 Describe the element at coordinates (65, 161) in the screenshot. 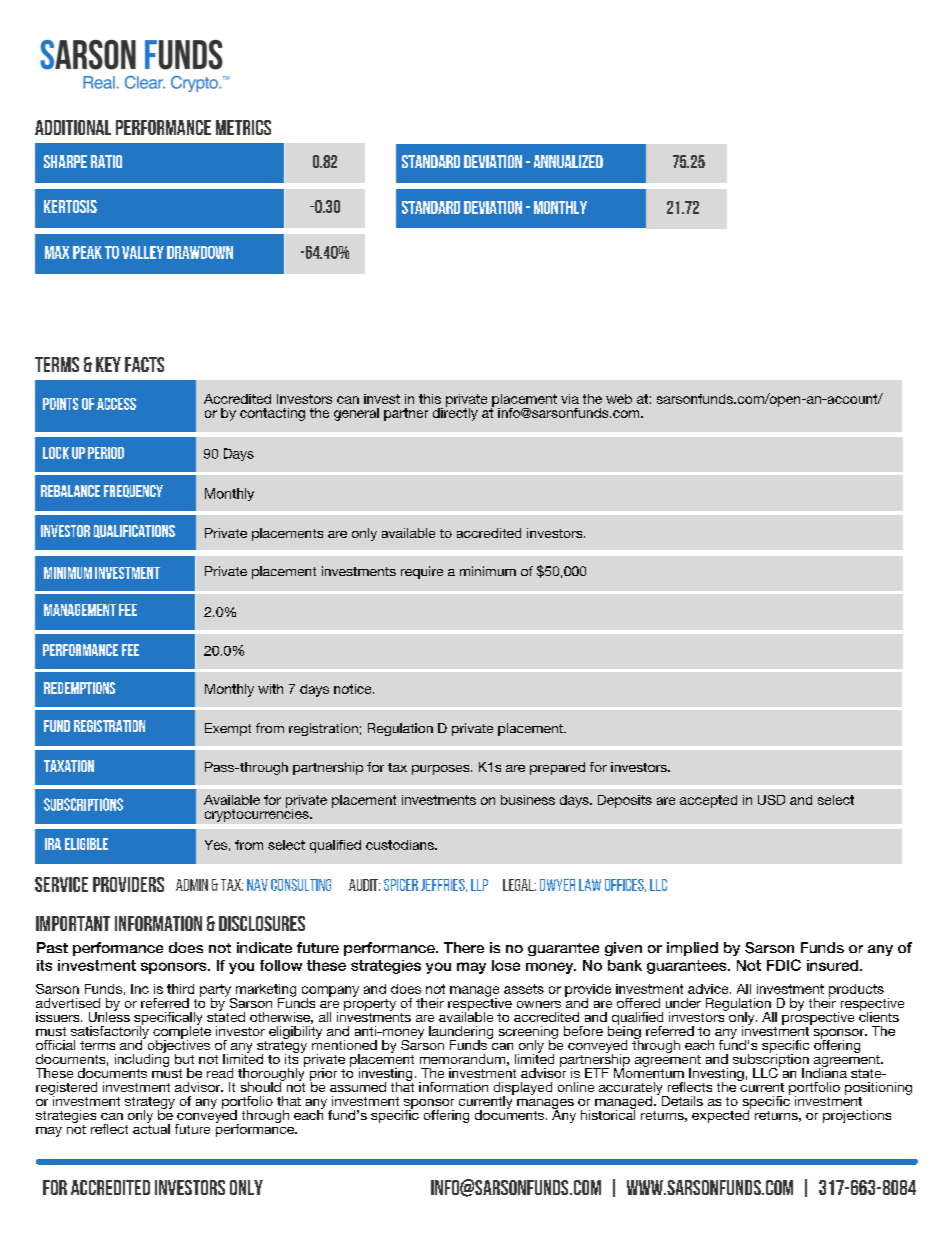

I see `Sharpe` at that location.
